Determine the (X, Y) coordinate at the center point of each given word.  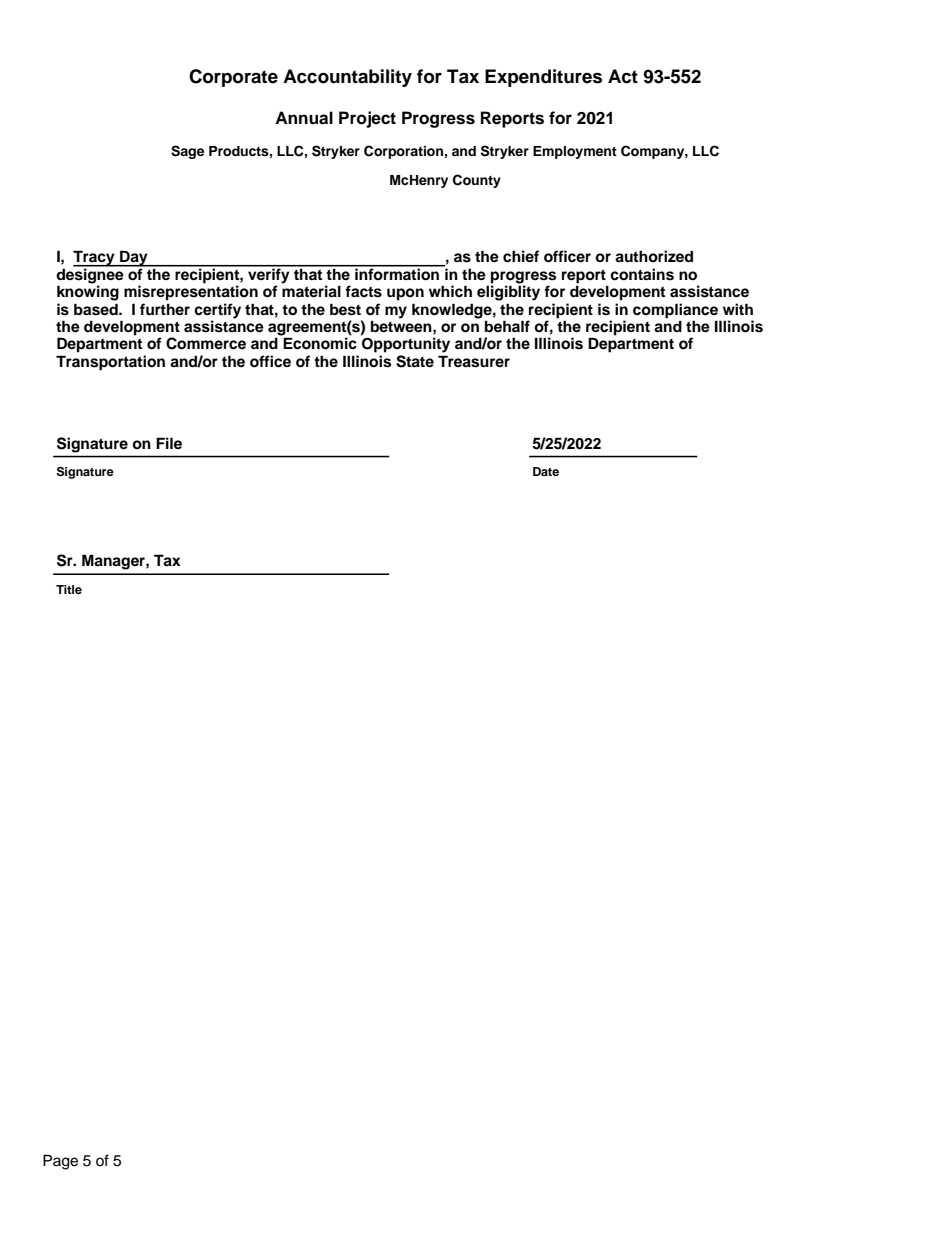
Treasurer (474, 361)
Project (367, 119)
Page (60, 1162)
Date (546, 471)
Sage (187, 152)
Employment (575, 152)
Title (69, 589)
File (169, 443)
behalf (507, 326)
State (415, 361)
